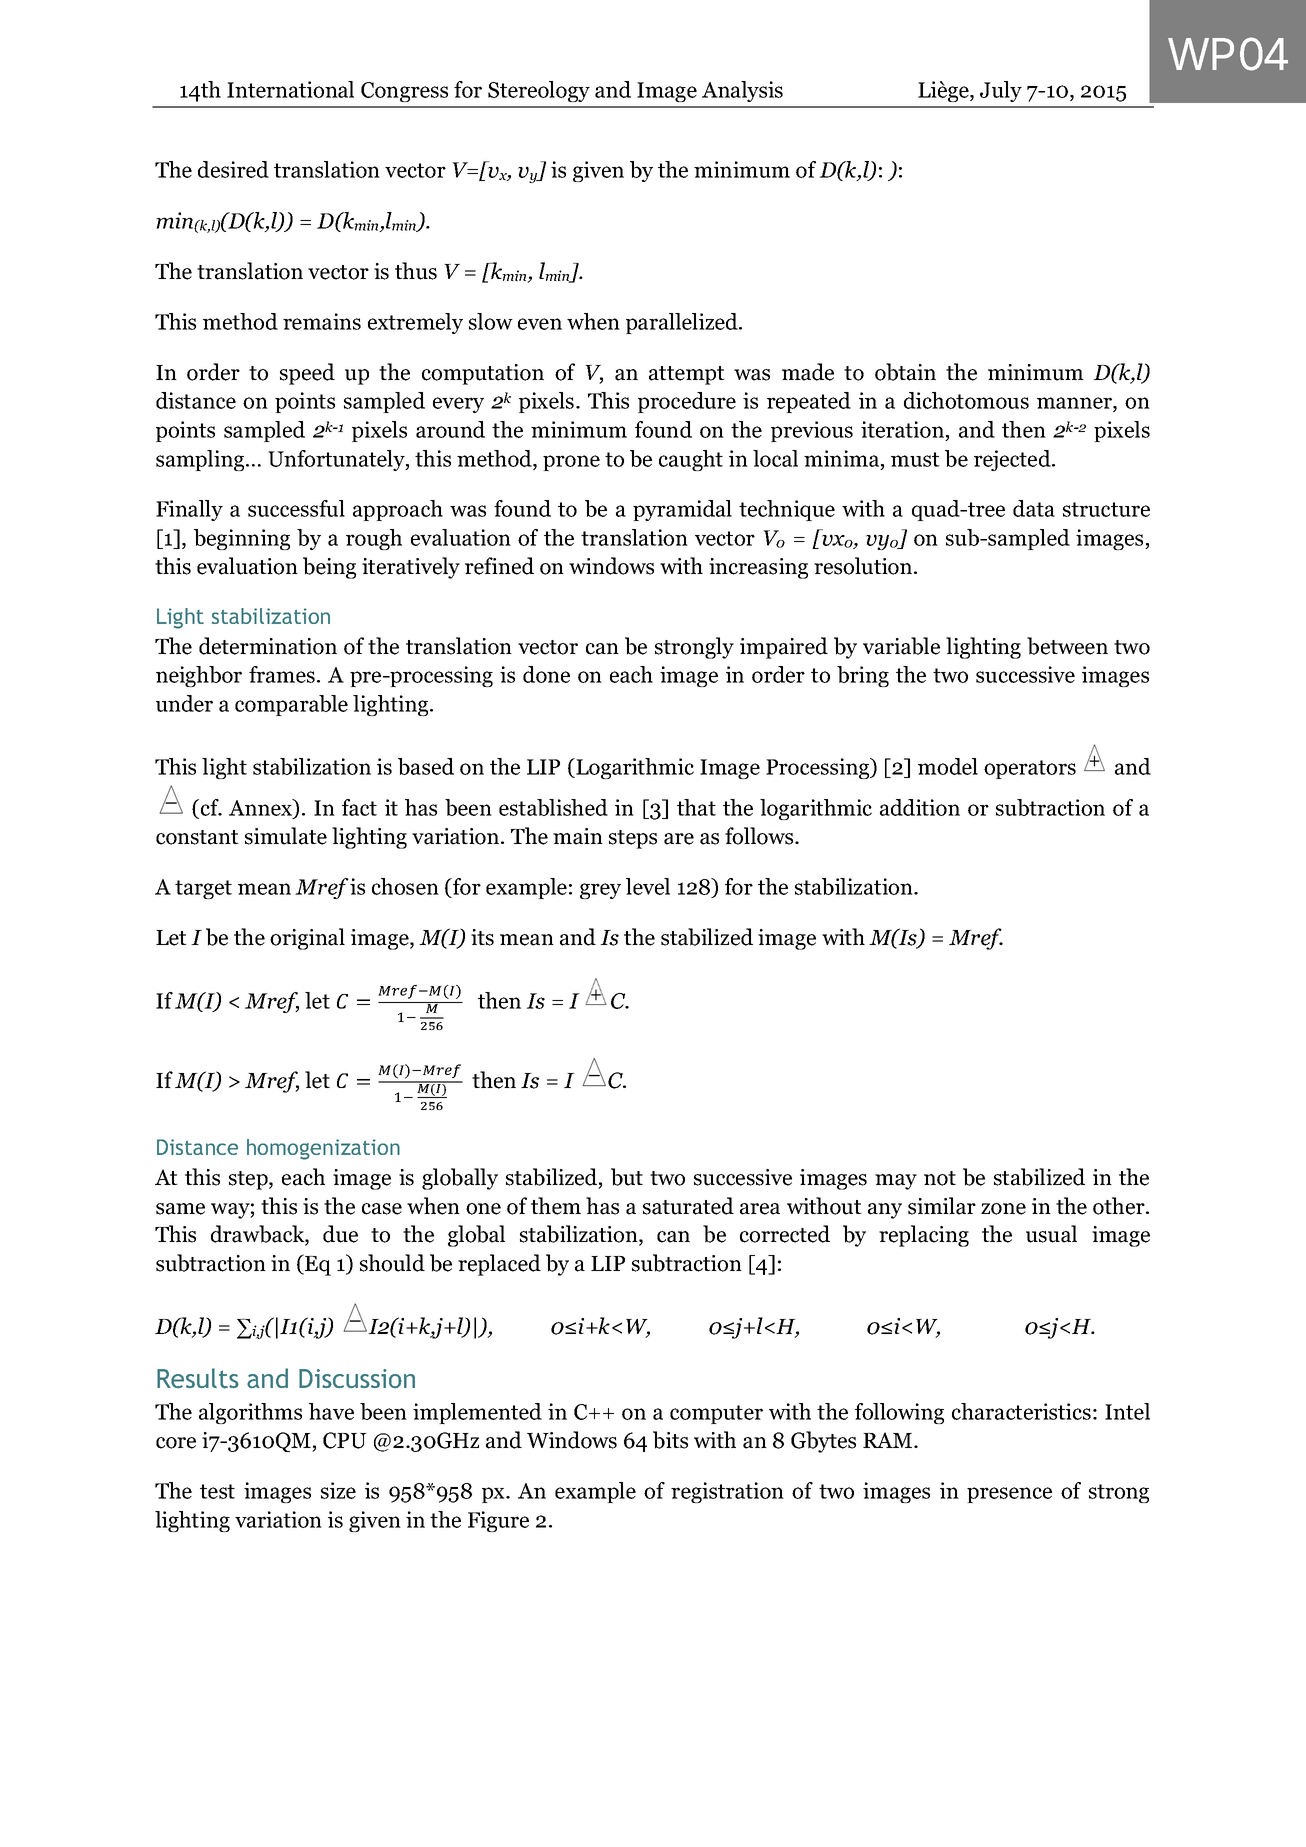 The width and height of the screenshot is (1306, 1847). I want to click on successful, so click(296, 508).
